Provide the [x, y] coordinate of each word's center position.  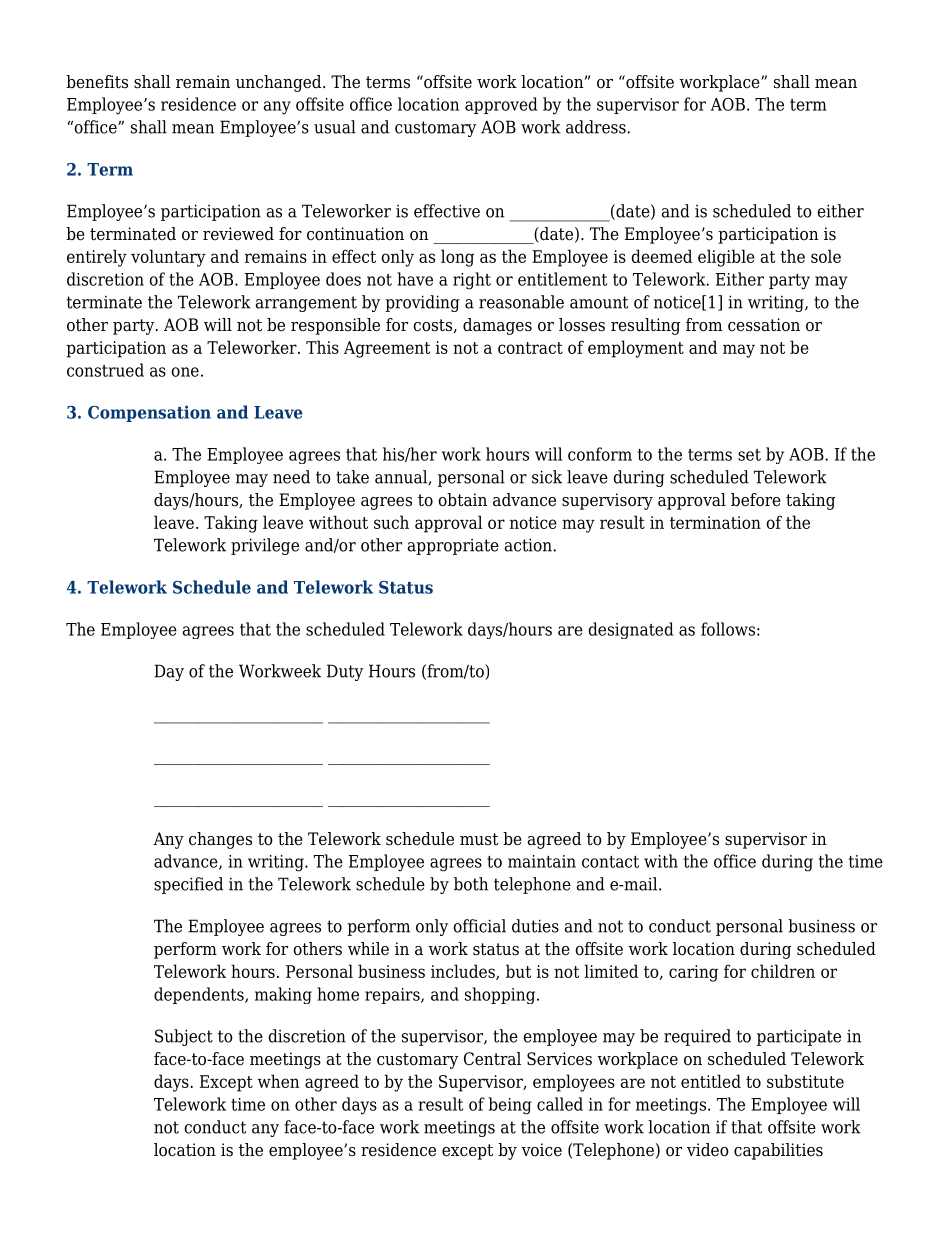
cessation [764, 325]
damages [497, 326]
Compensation [149, 413]
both [471, 884]
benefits [97, 82]
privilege [265, 546]
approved [501, 105]
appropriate [453, 547]
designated [631, 630]
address [597, 127]
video [708, 1150]
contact [610, 862]
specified [188, 885]
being [510, 1106]
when [278, 1081]
